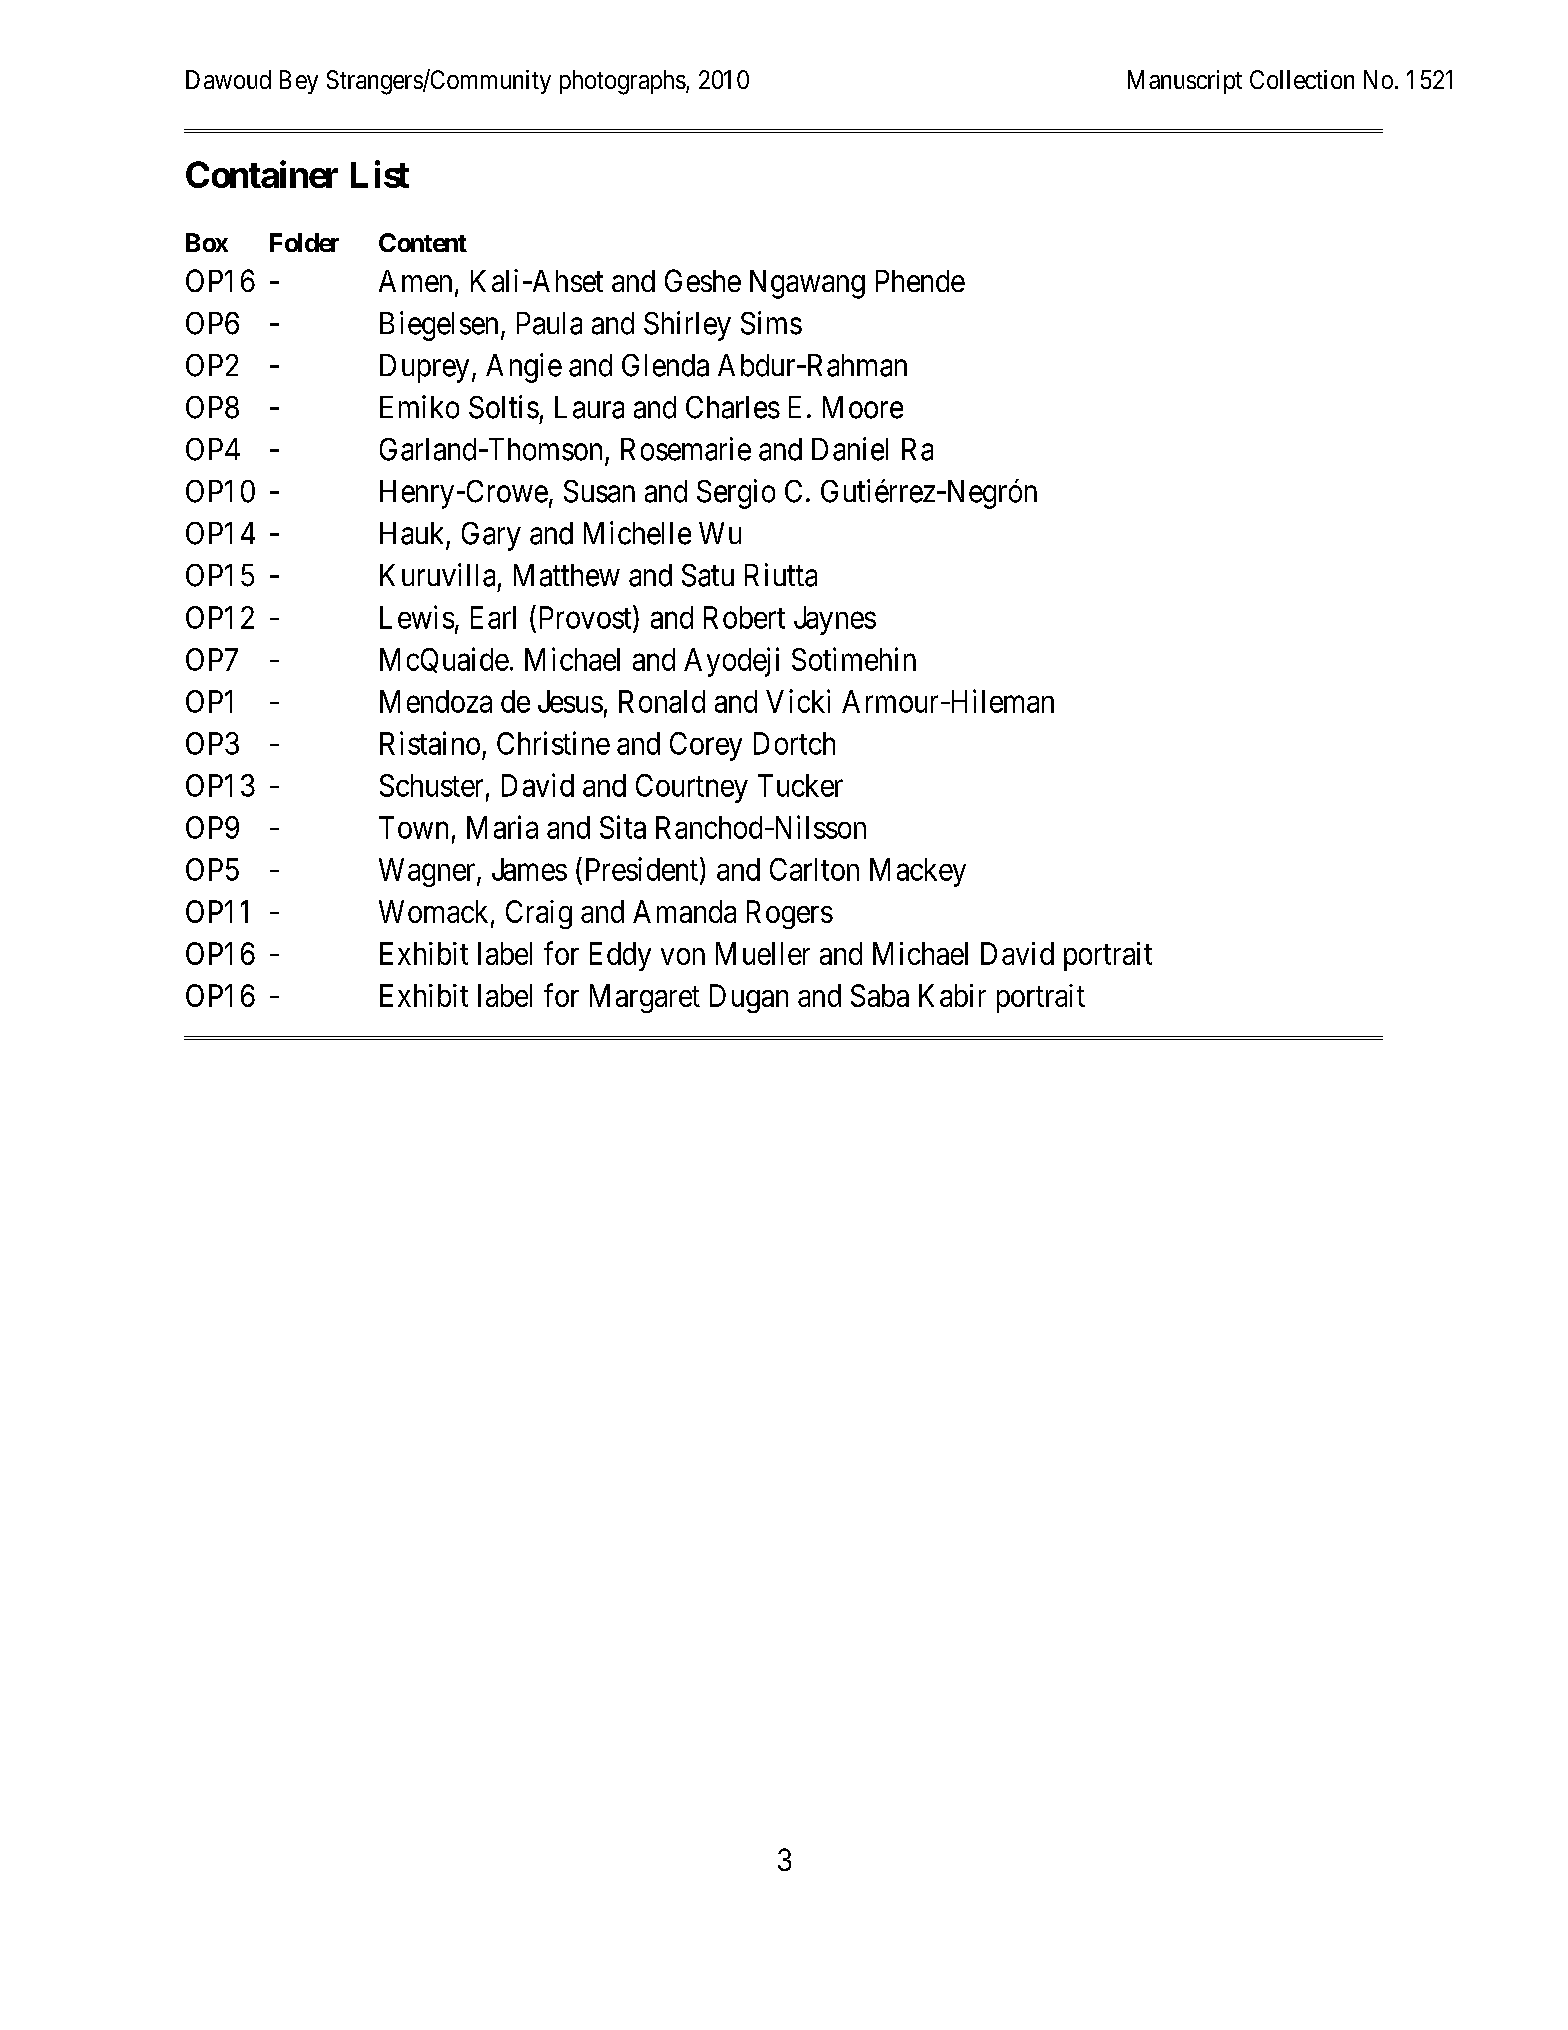 Image resolution: width=1568 pixels, height=2030 pixels. What do you see at coordinates (1185, 82) in the image?
I see `Manuscript` at bounding box center [1185, 82].
